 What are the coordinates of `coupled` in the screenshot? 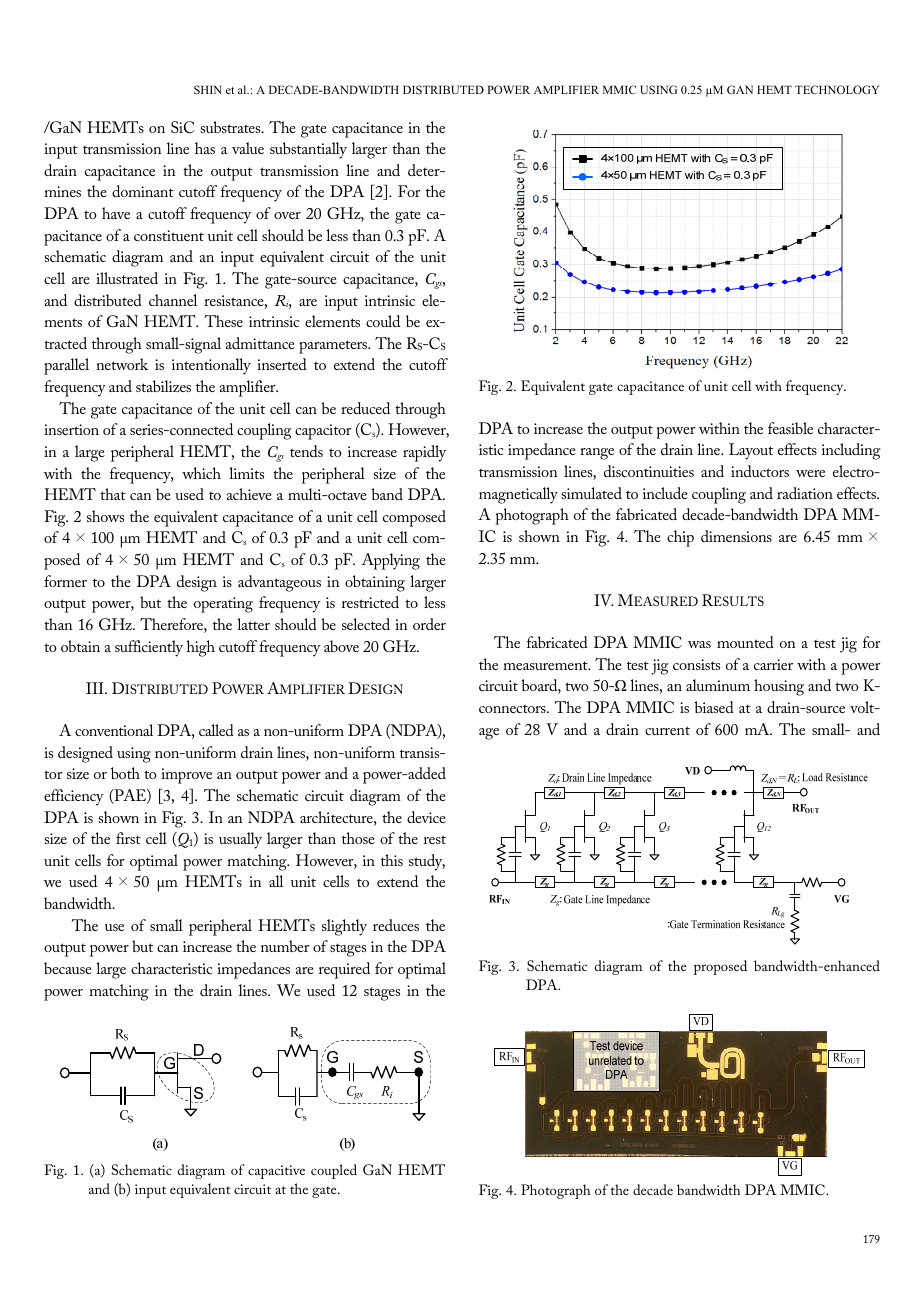 It's located at (334, 1171).
